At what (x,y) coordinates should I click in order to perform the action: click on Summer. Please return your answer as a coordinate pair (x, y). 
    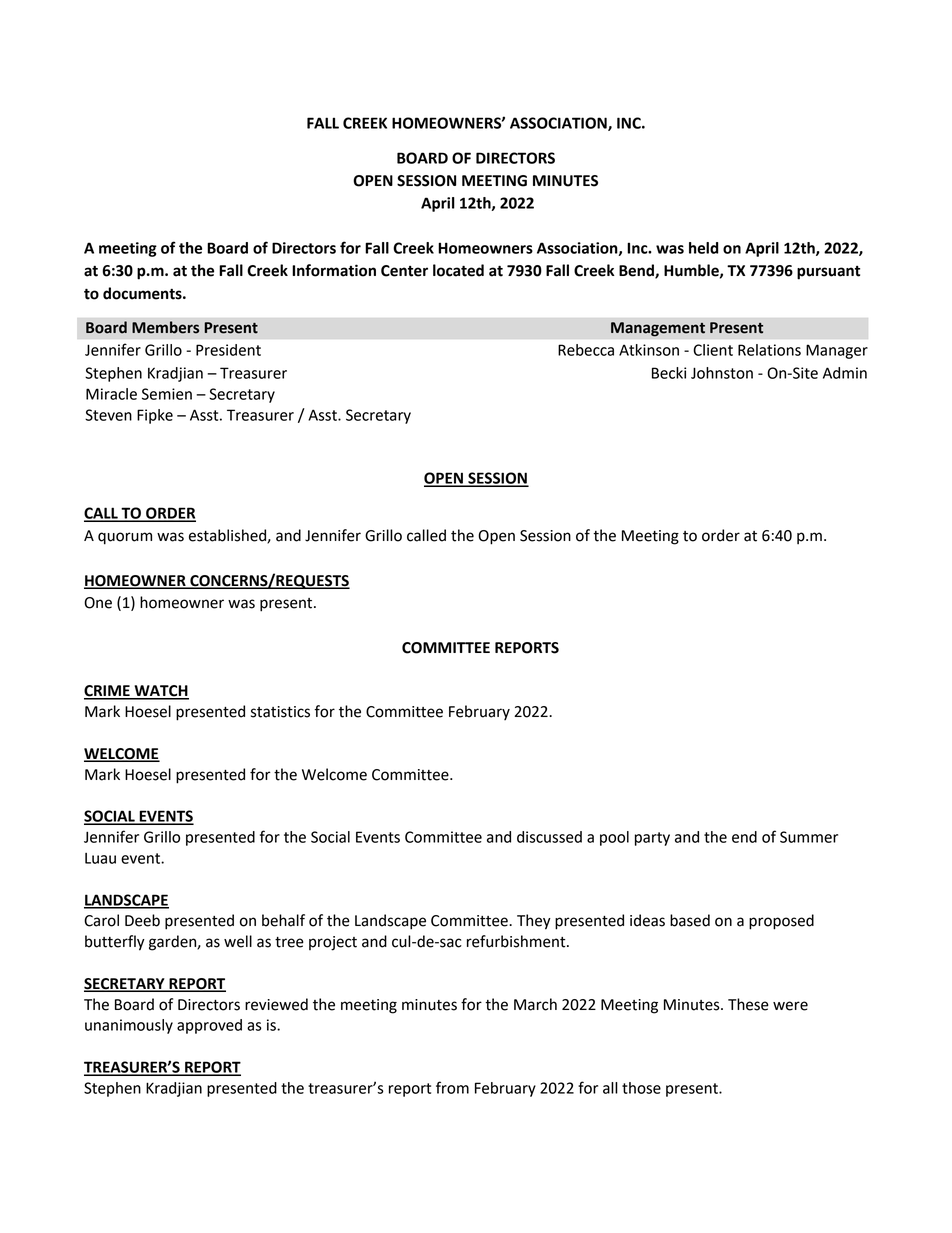
    Looking at the image, I should click on (809, 837).
